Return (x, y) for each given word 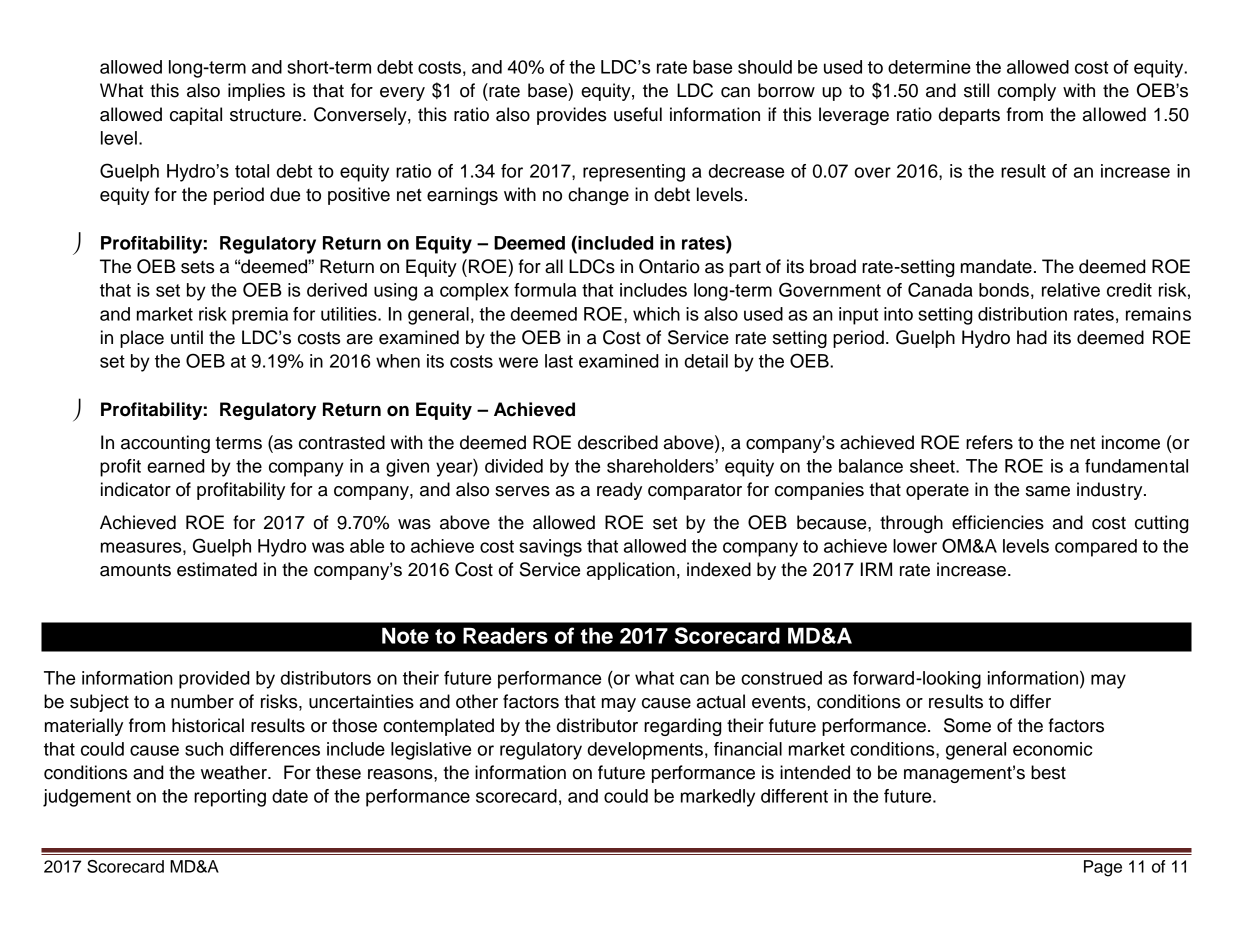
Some (967, 725)
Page (1103, 868)
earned (176, 466)
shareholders (660, 466)
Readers (505, 635)
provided (214, 680)
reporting (230, 798)
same (1048, 491)
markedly (718, 798)
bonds (1004, 290)
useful (638, 114)
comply (1027, 92)
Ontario (669, 266)
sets (197, 267)
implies (256, 92)
